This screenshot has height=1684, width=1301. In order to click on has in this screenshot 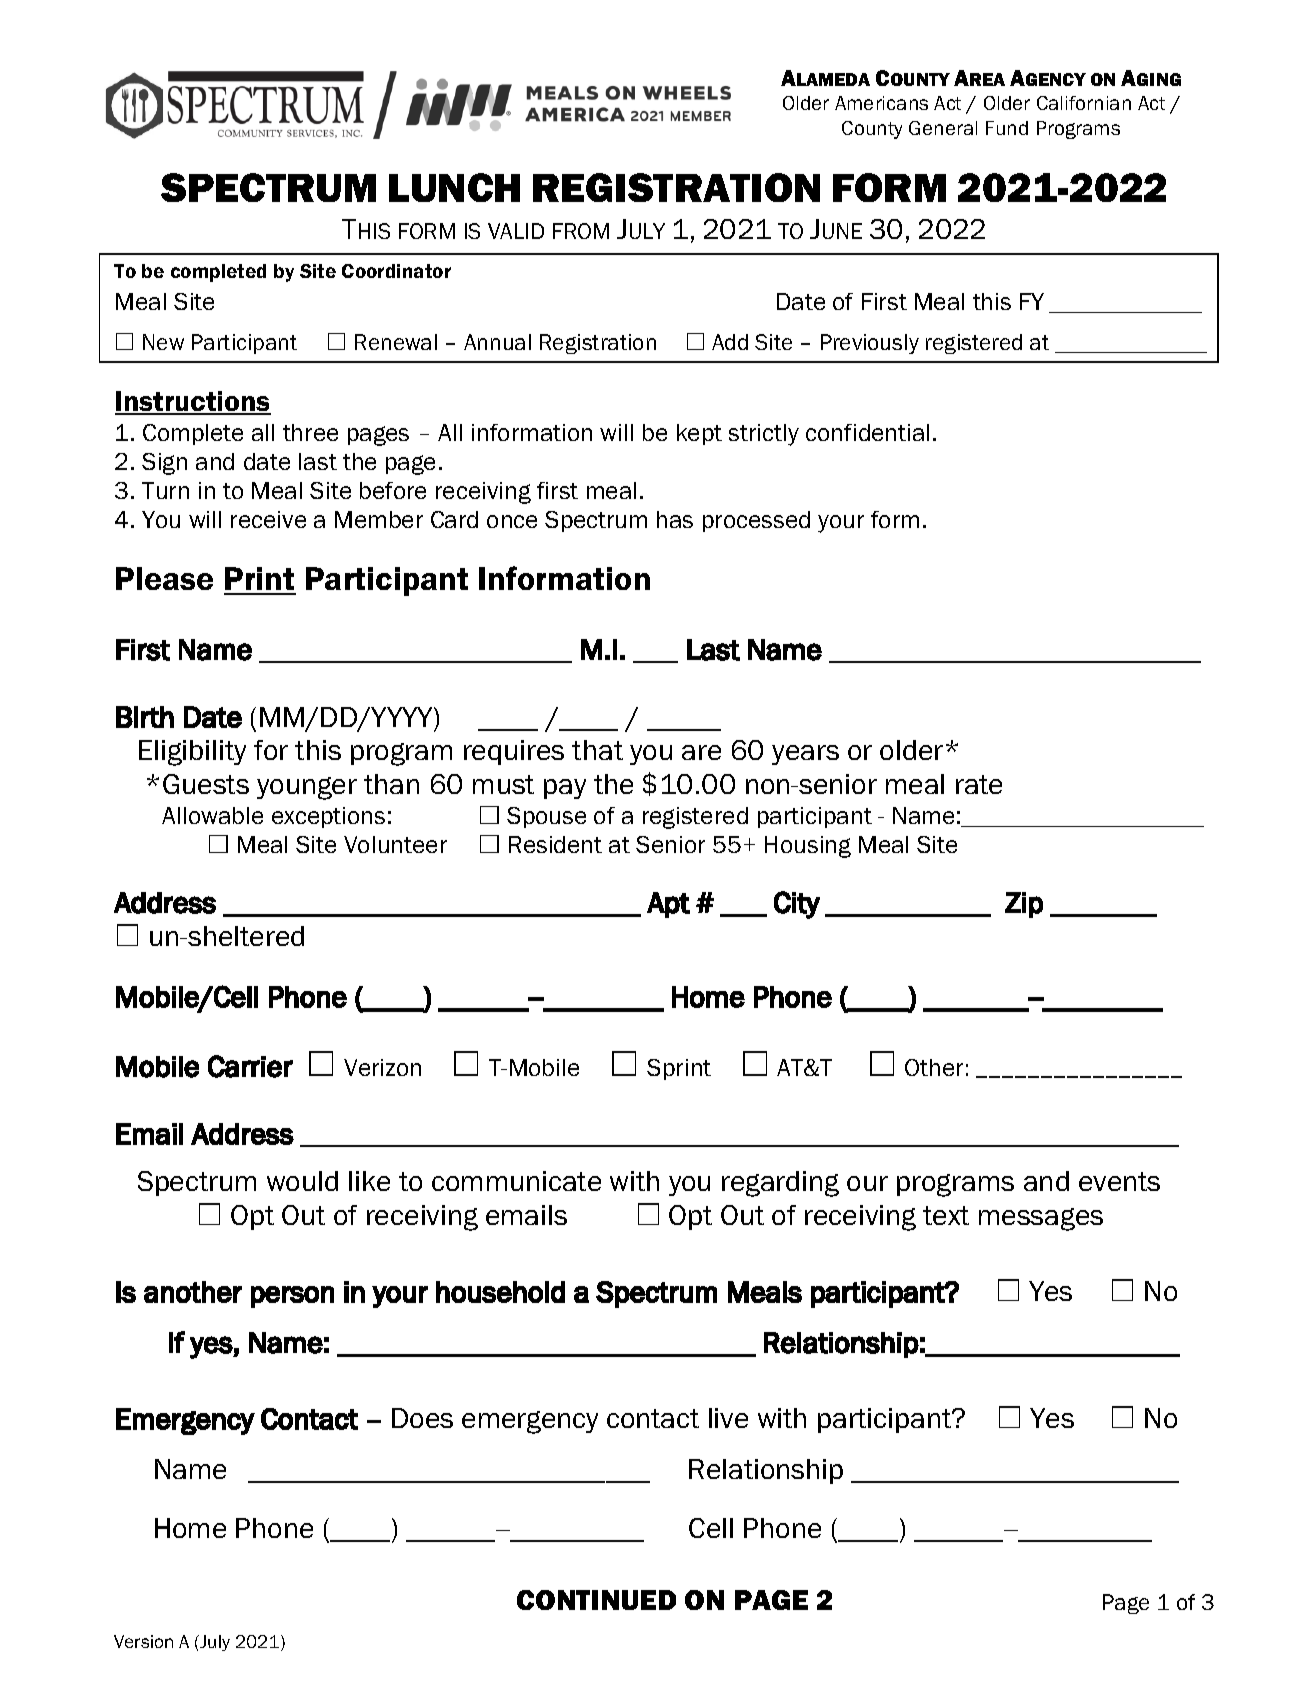, I will do `click(675, 519)`.
